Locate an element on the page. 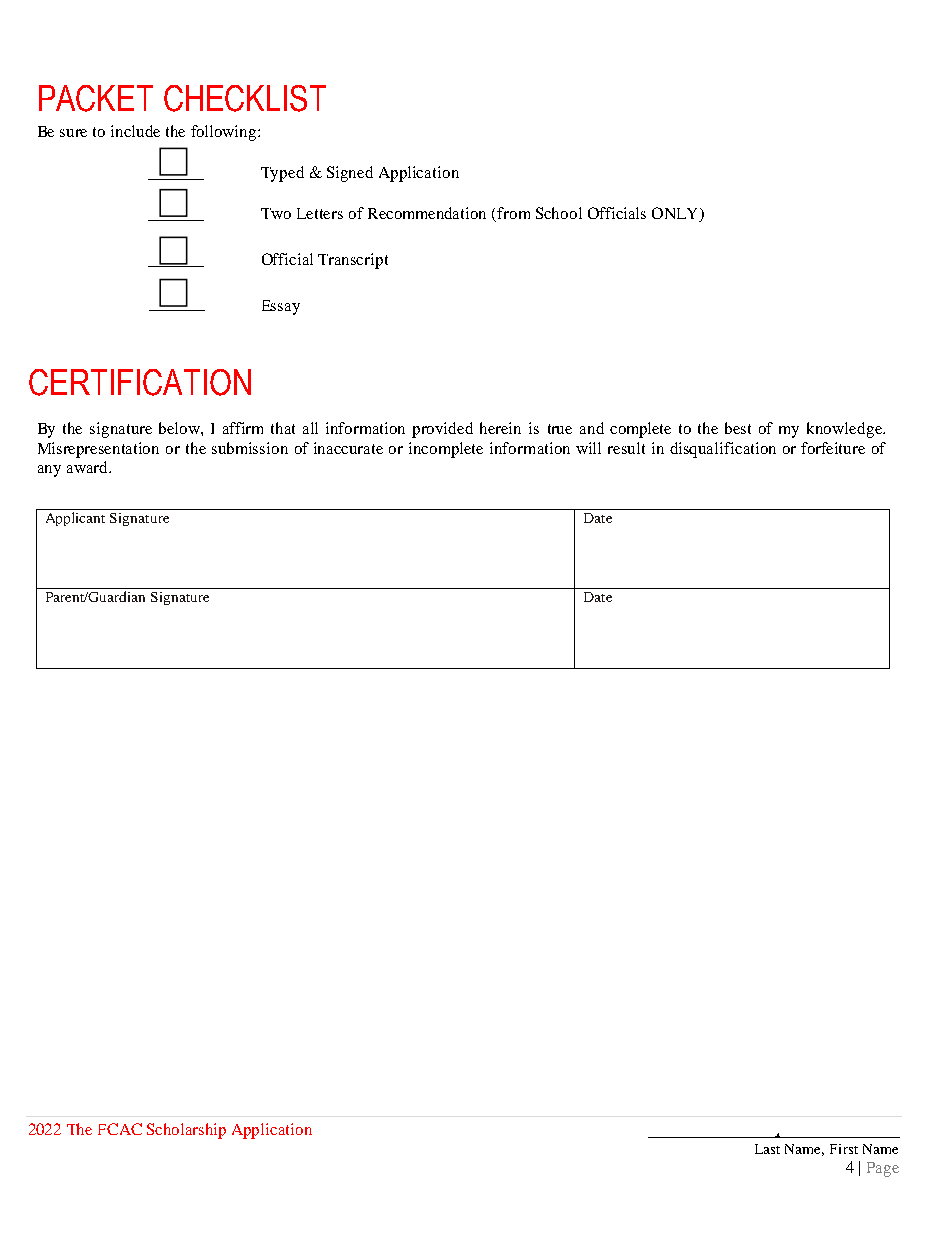 The width and height of the page is (952, 1233). Recommendation is located at coordinates (427, 213).
